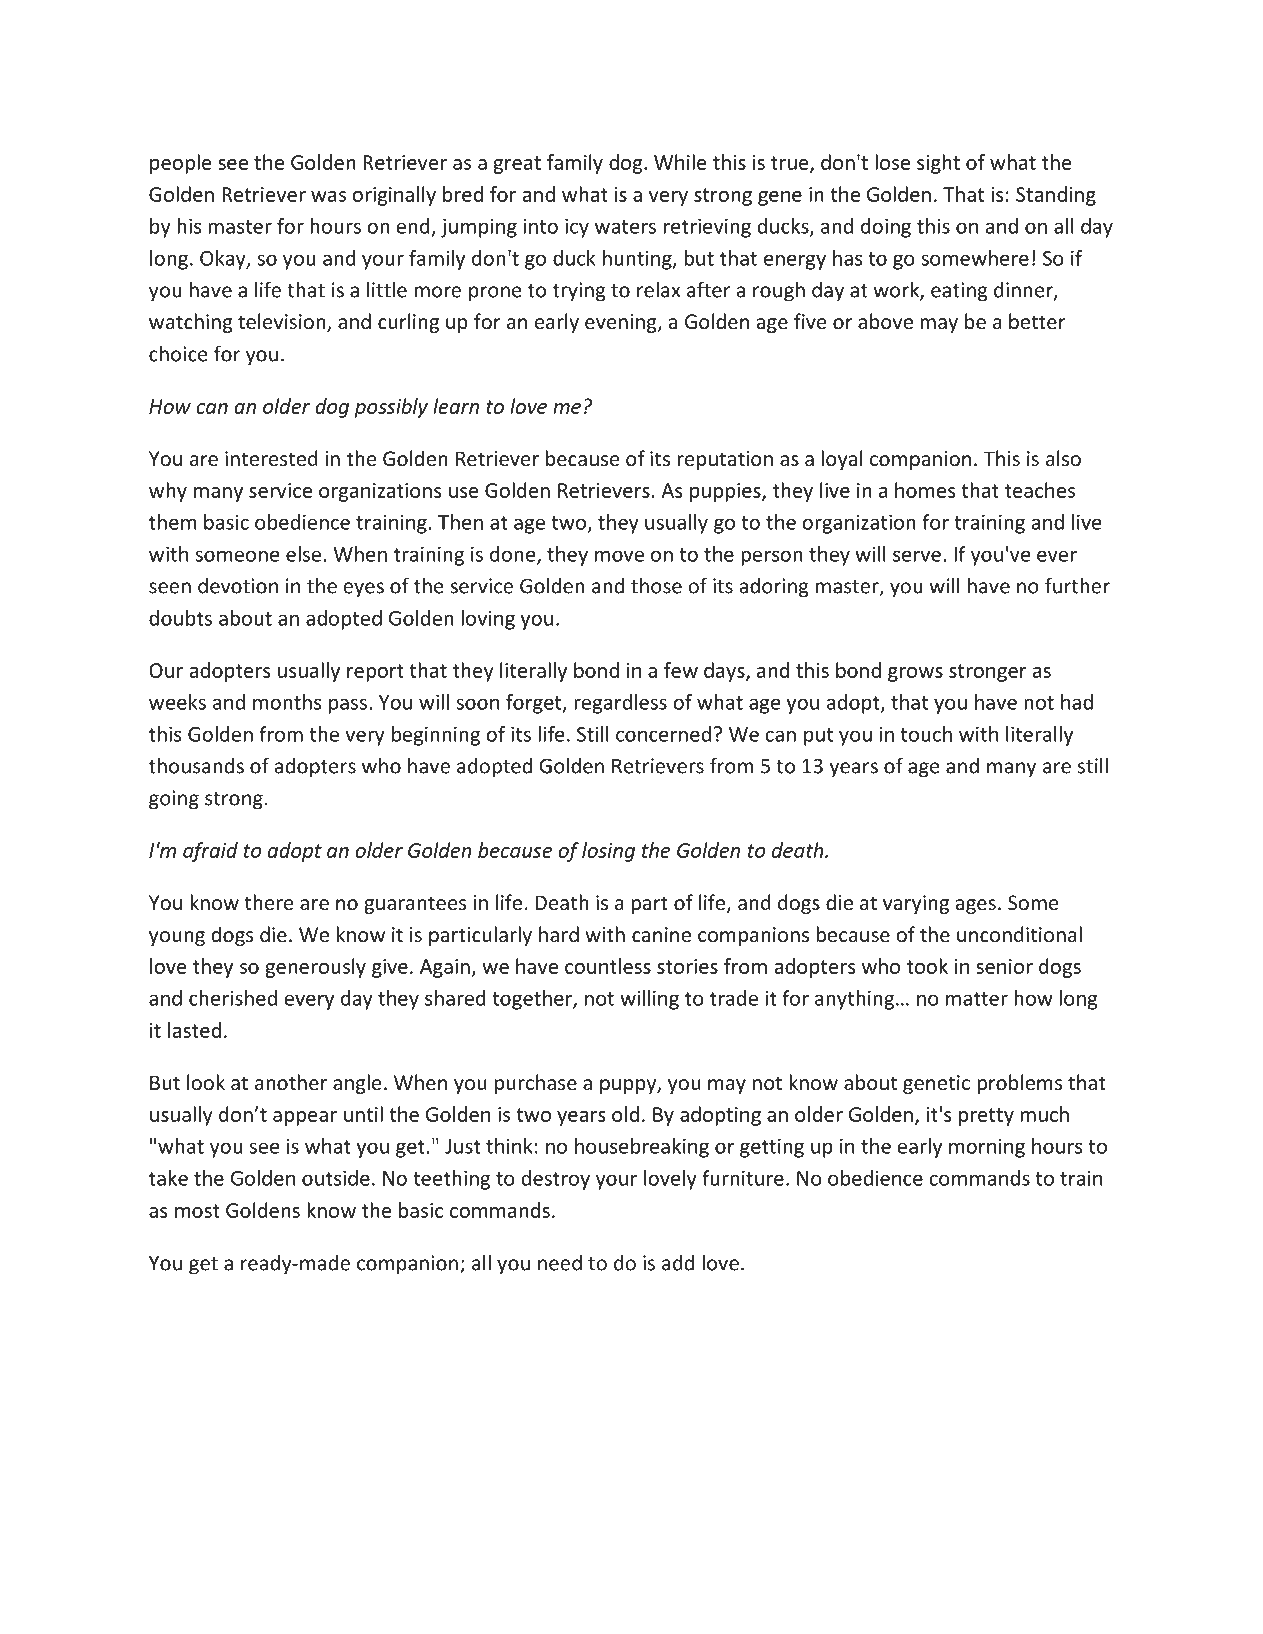 This document has width=1263, height=1634. Describe the element at coordinates (678, 1263) in the document. I see `add` at that location.
